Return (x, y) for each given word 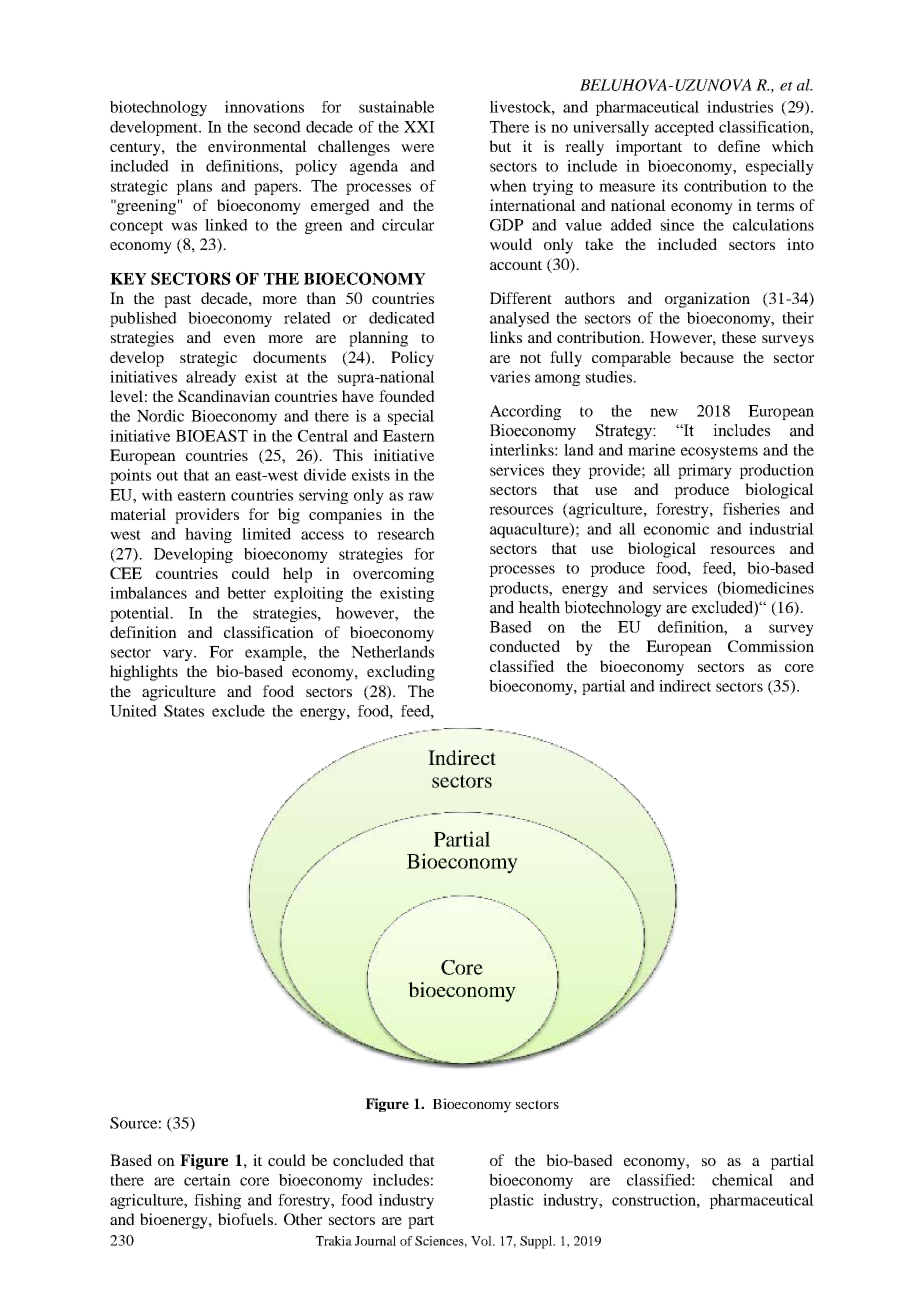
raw (421, 496)
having (208, 535)
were (417, 148)
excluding (401, 673)
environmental (257, 146)
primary (705, 471)
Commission (771, 646)
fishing (217, 1201)
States (184, 711)
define (739, 146)
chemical (742, 1180)
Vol (482, 1241)
